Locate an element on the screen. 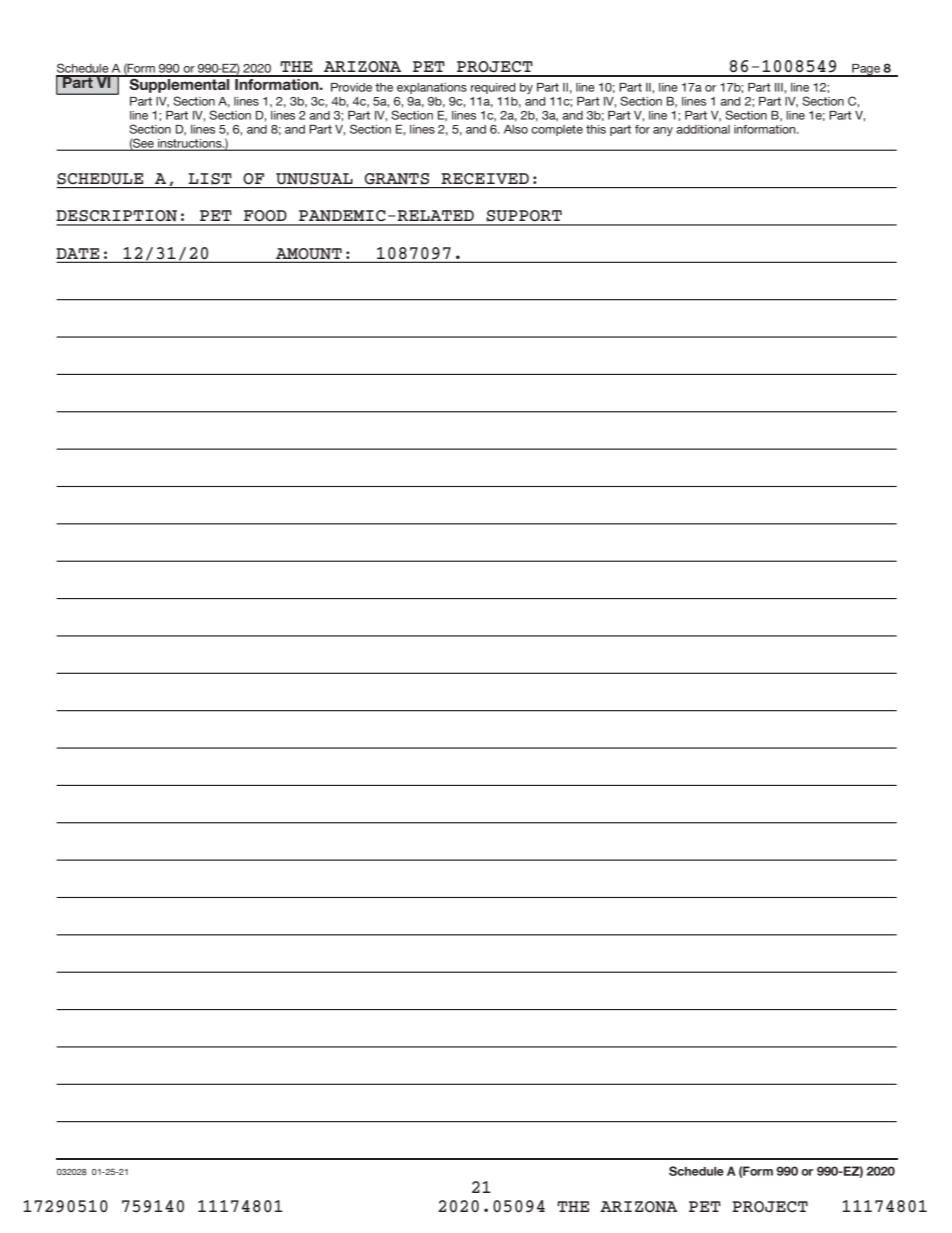 The image size is (952, 1233). explanations is located at coordinates (432, 88).
